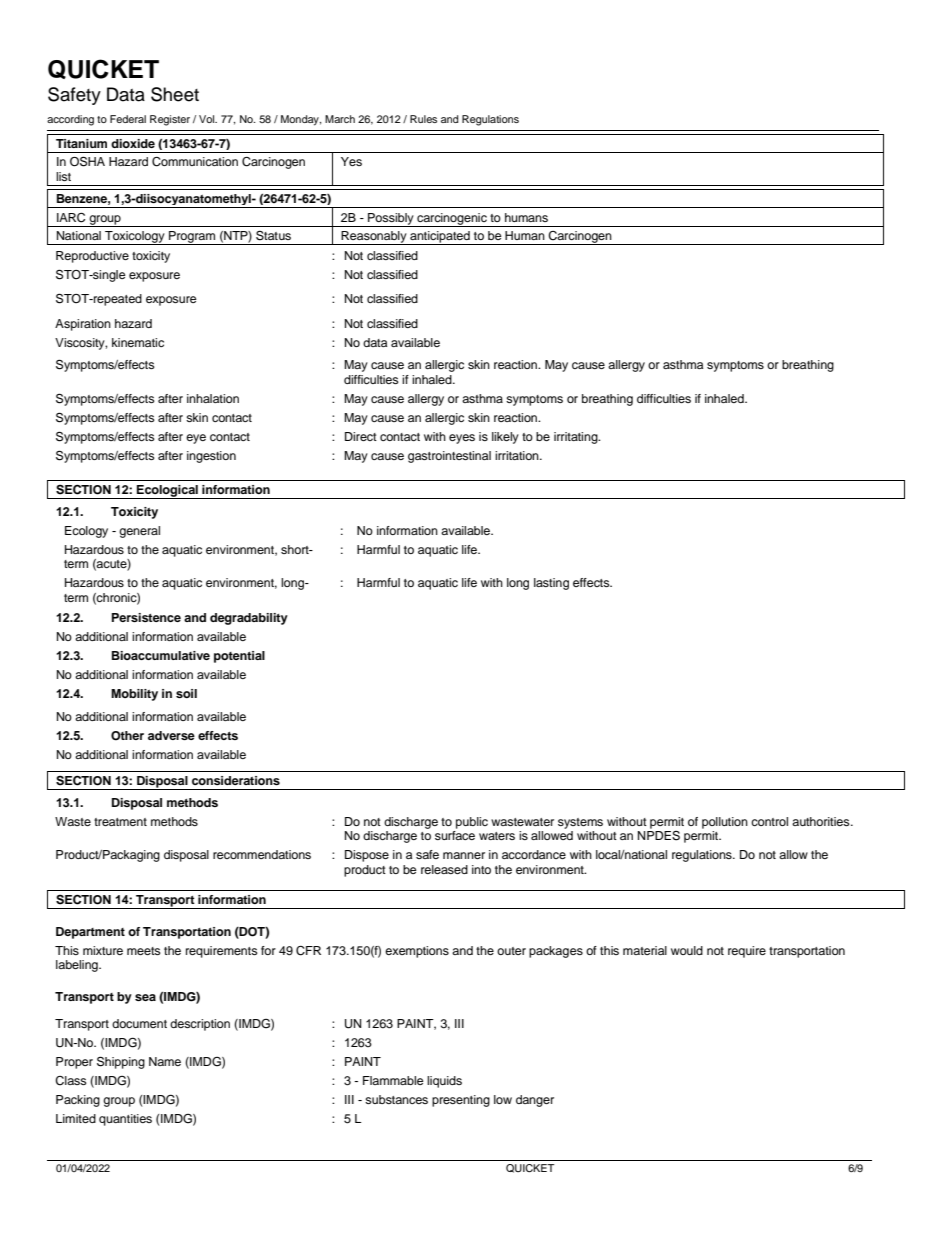 Image resolution: width=952 pixels, height=1233 pixels. What do you see at coordinates (170, 120) in the screenshot?
I see `Register` at bounding box center [170, 120].
